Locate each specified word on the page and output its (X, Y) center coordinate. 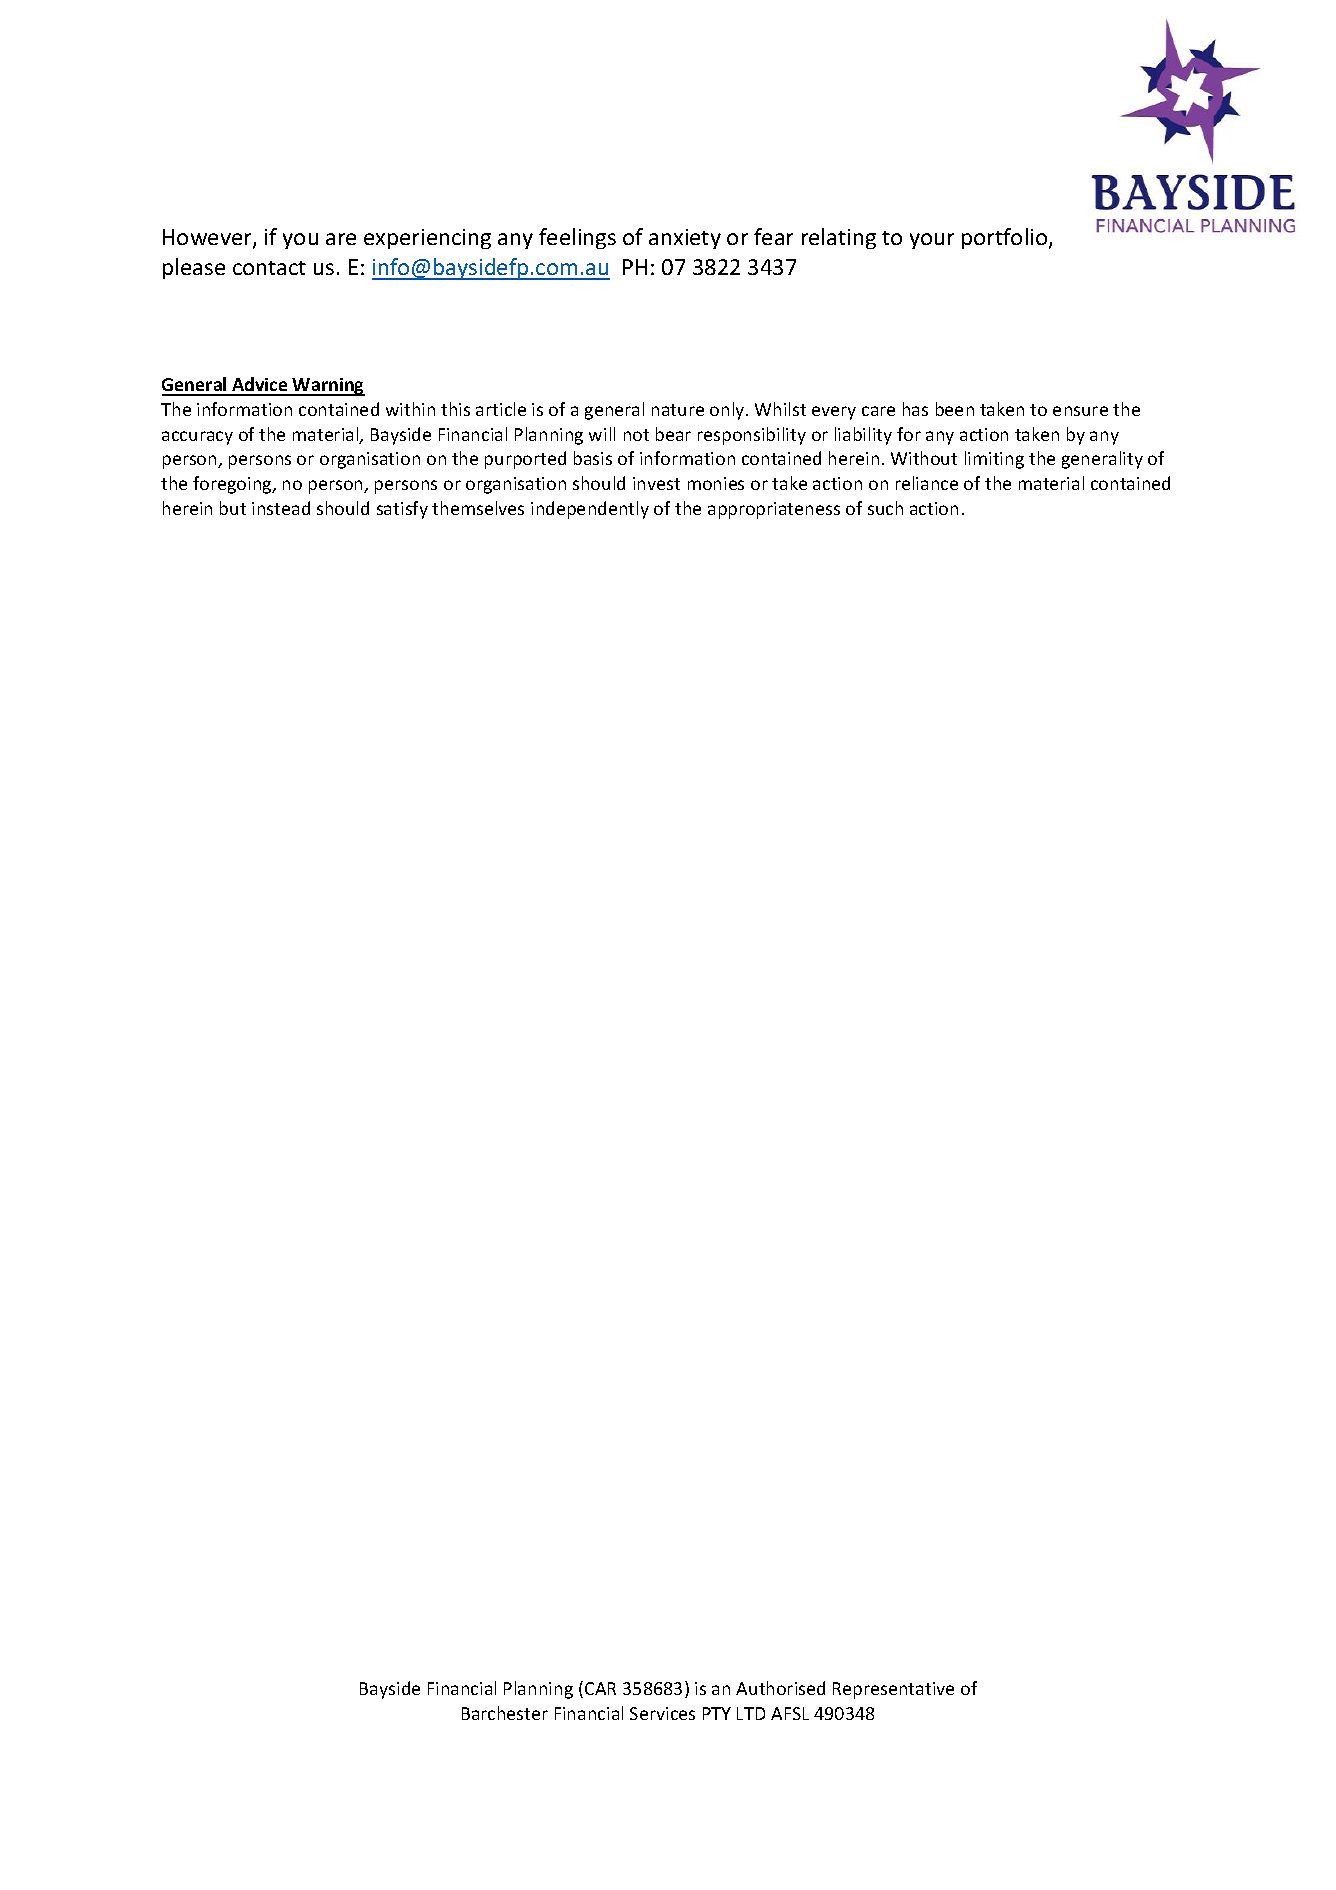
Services (662, 1713)
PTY (717, 1713)
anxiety (685, 239)
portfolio (1006, 238)
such (885, 508)
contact (269, 268)
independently (590, 510)
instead (281, 508)
